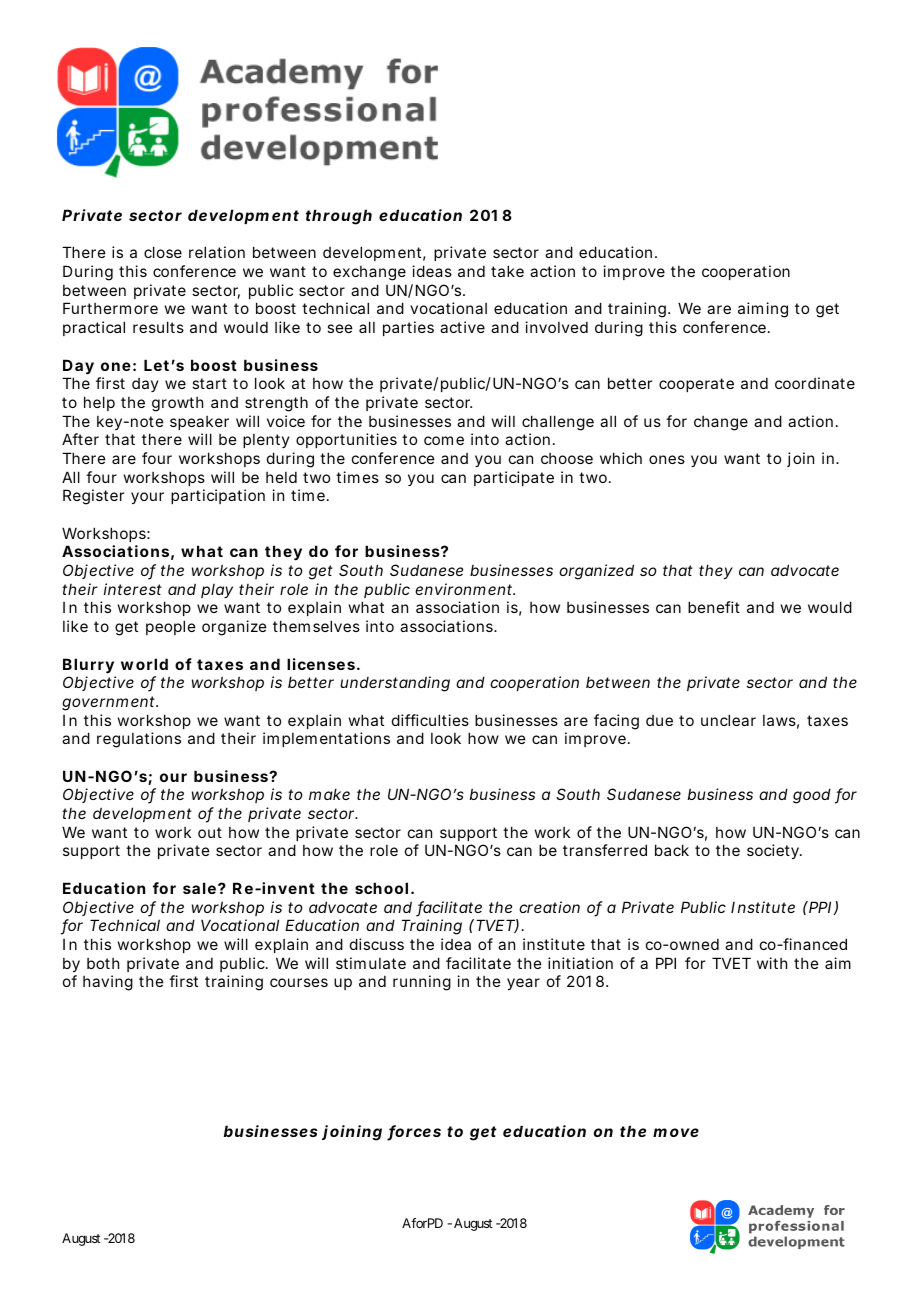 This screenshot has width=924, height=1308. Describe the element at coordinates (144, 664) in the screenshot. I see `world` at that location.
